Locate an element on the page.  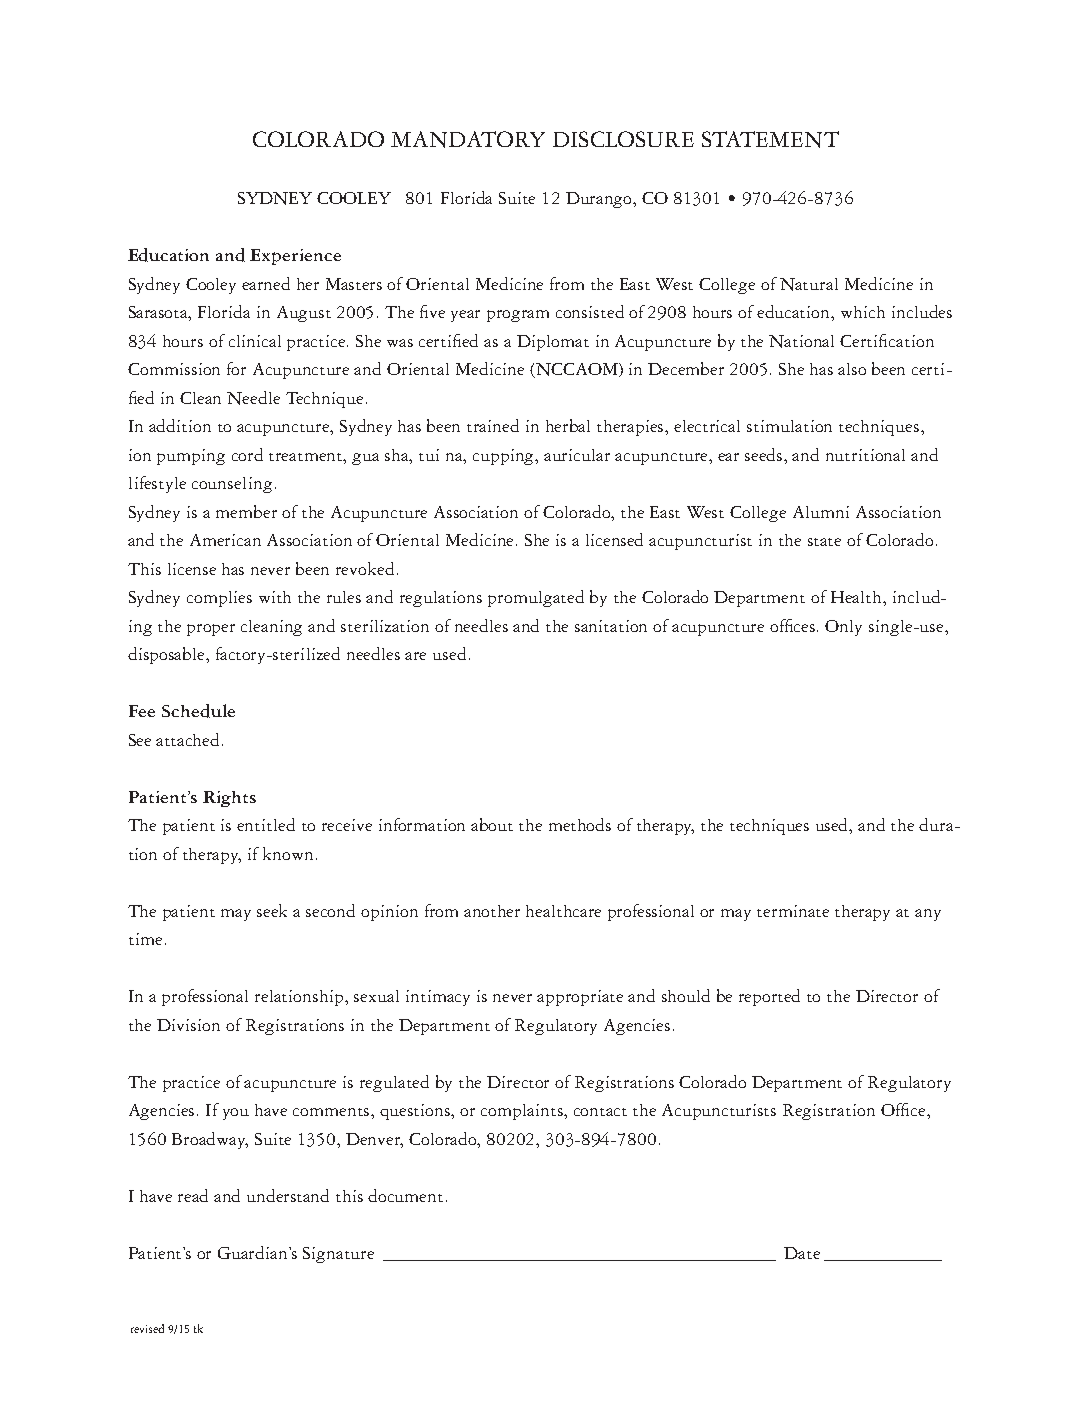
contact is located at coordinates (600, 1112).
